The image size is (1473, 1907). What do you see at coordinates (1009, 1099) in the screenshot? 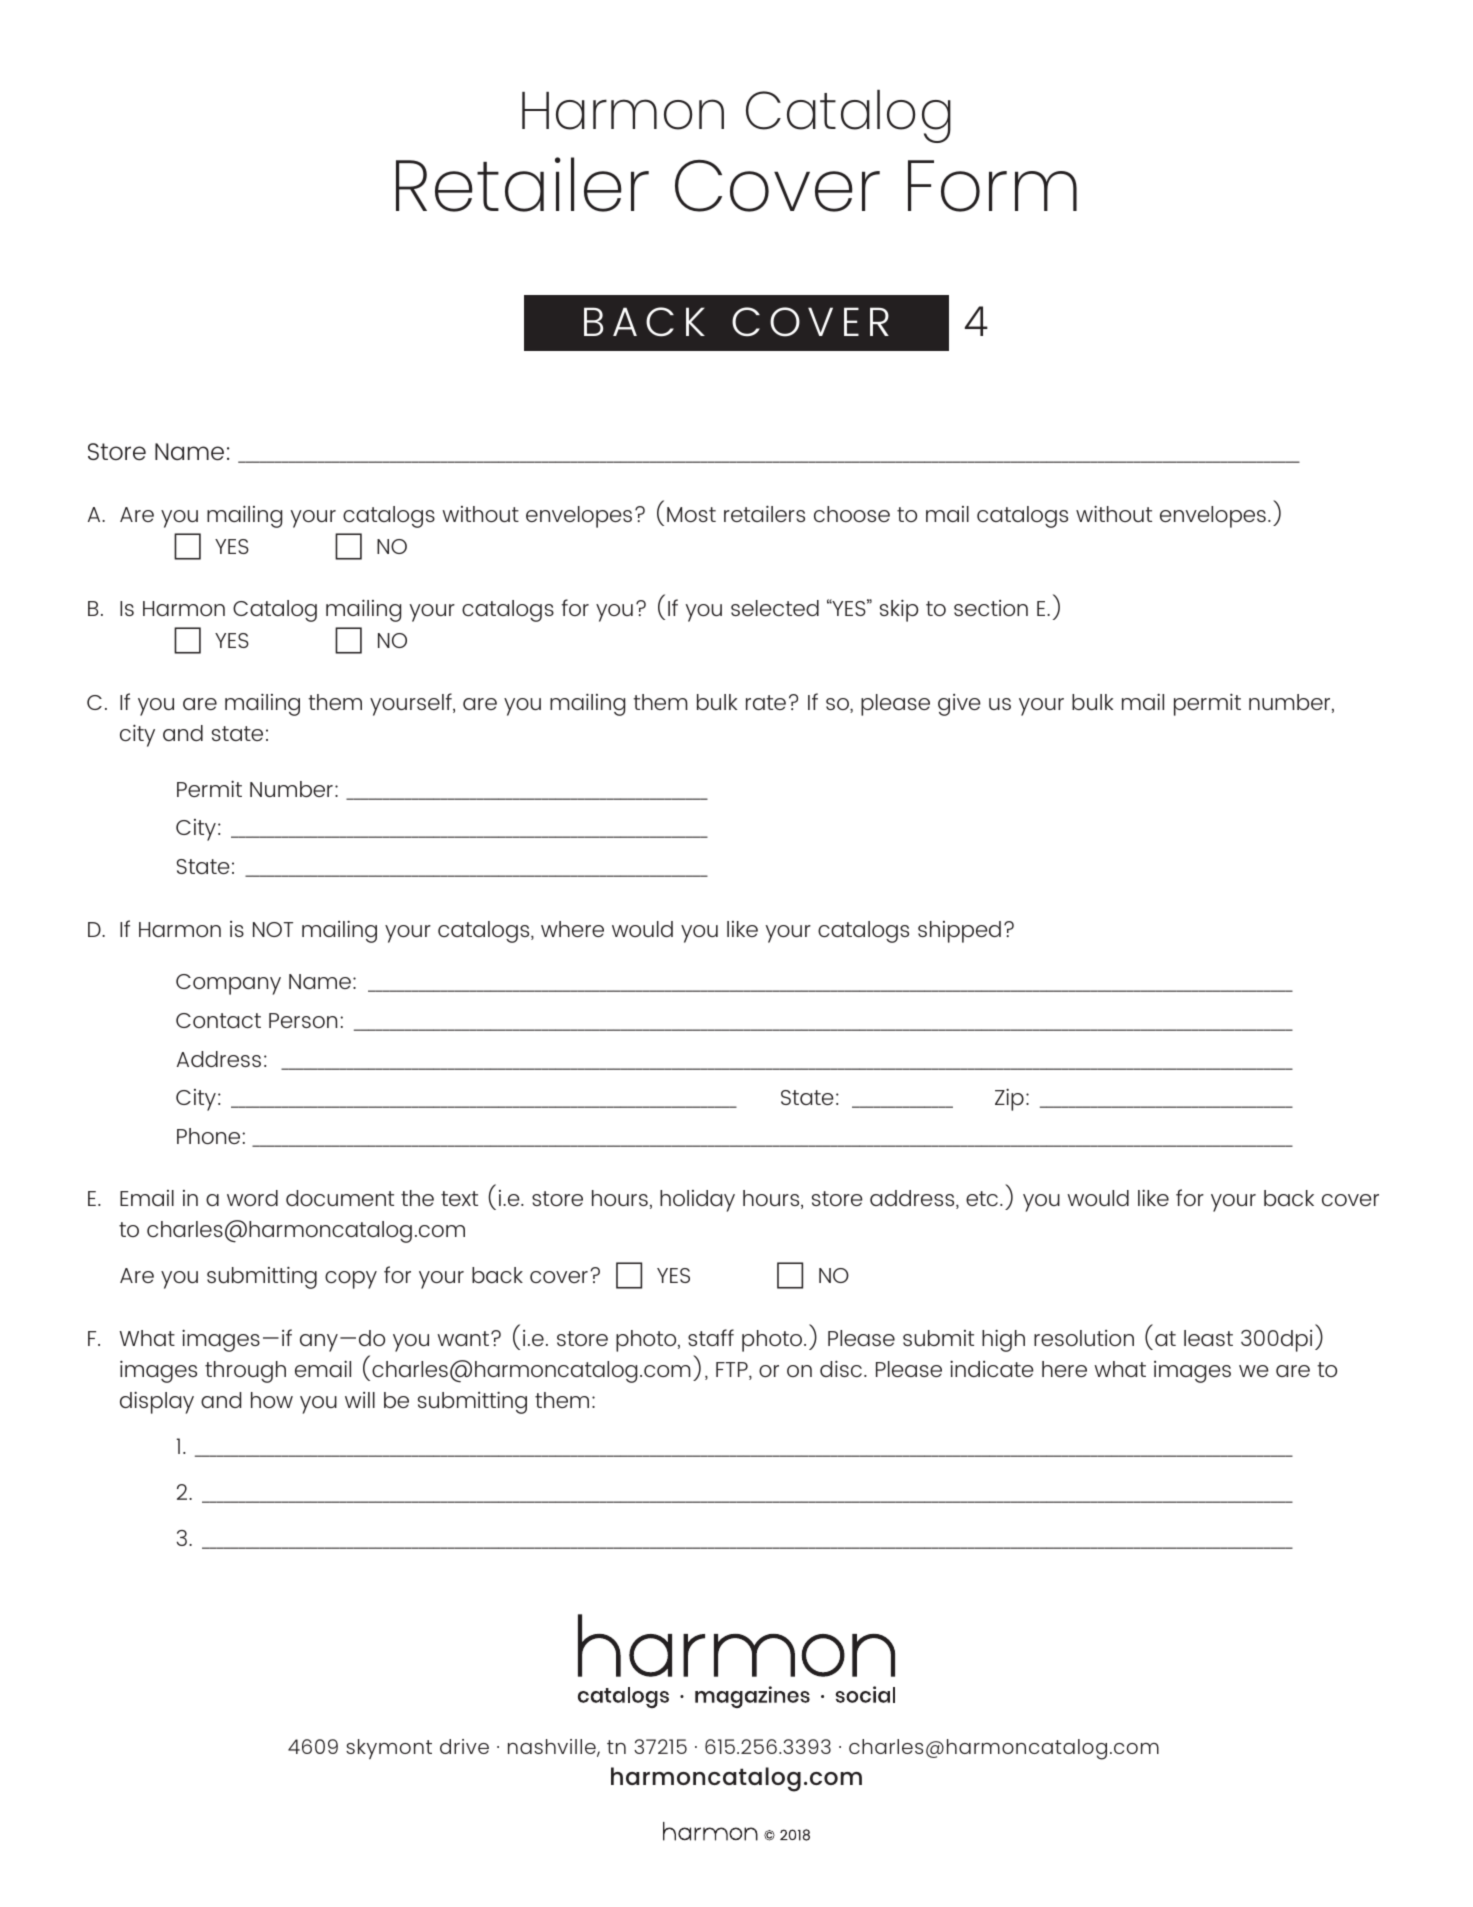
I see `Zip` at bounding box center [1009, 1099].
